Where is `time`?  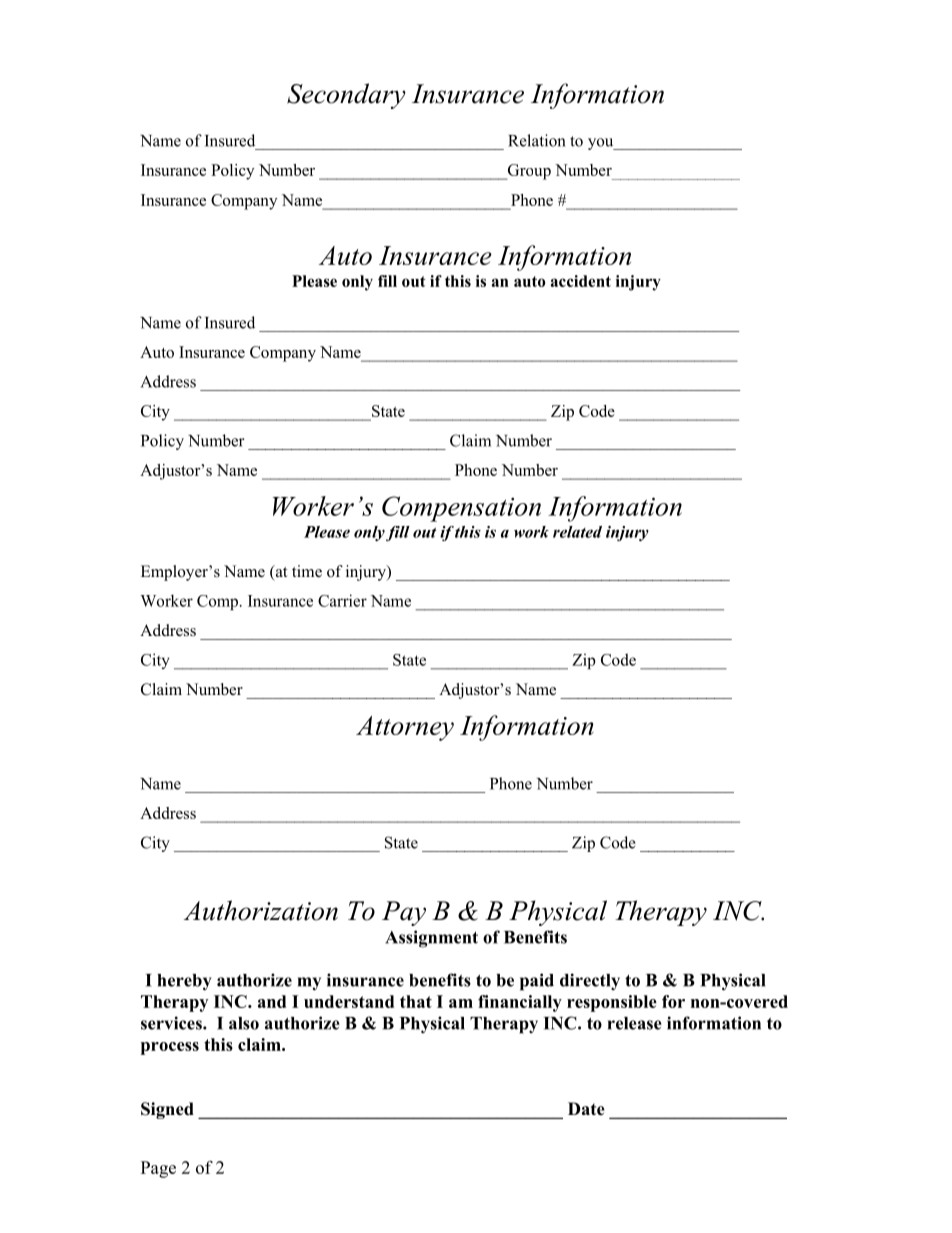
time is located at coordinates (307, 571).
